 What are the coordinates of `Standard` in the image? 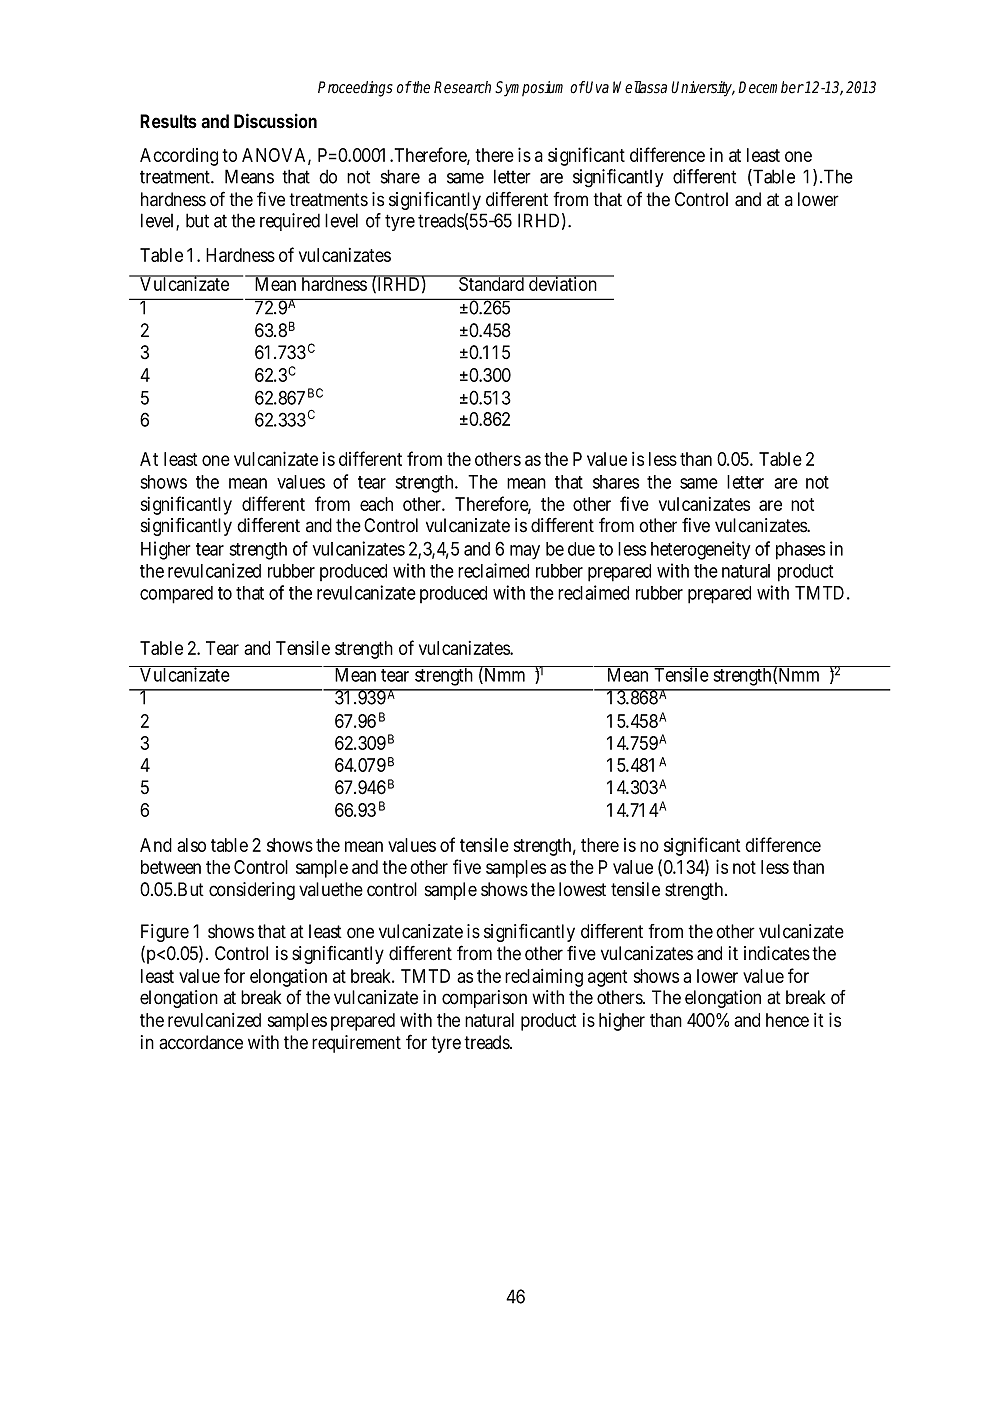 It's located at (492, 283).
